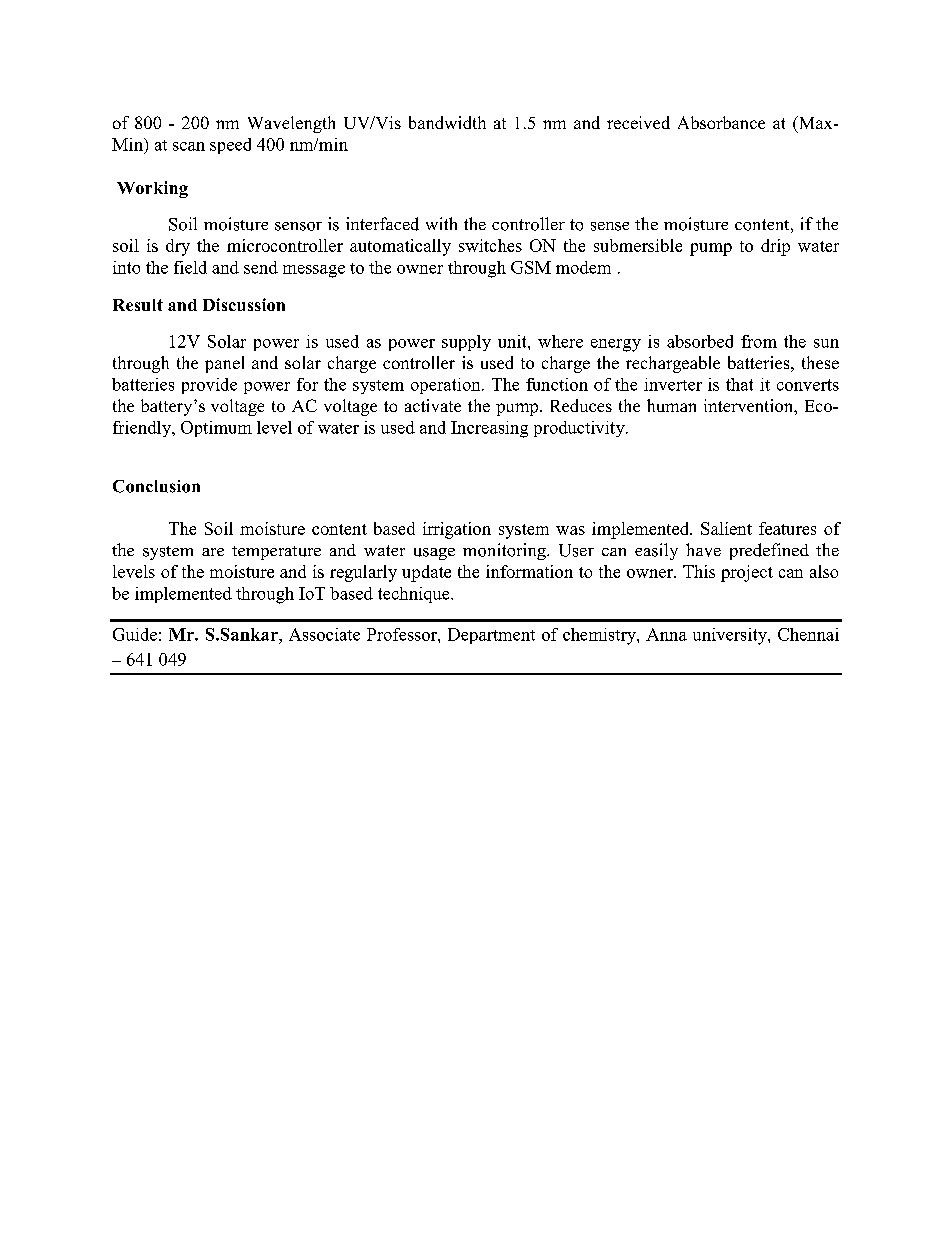  What do you see at coordinates (209, 386) in the document?
I see `provide` at bounding box center [209, 386].
